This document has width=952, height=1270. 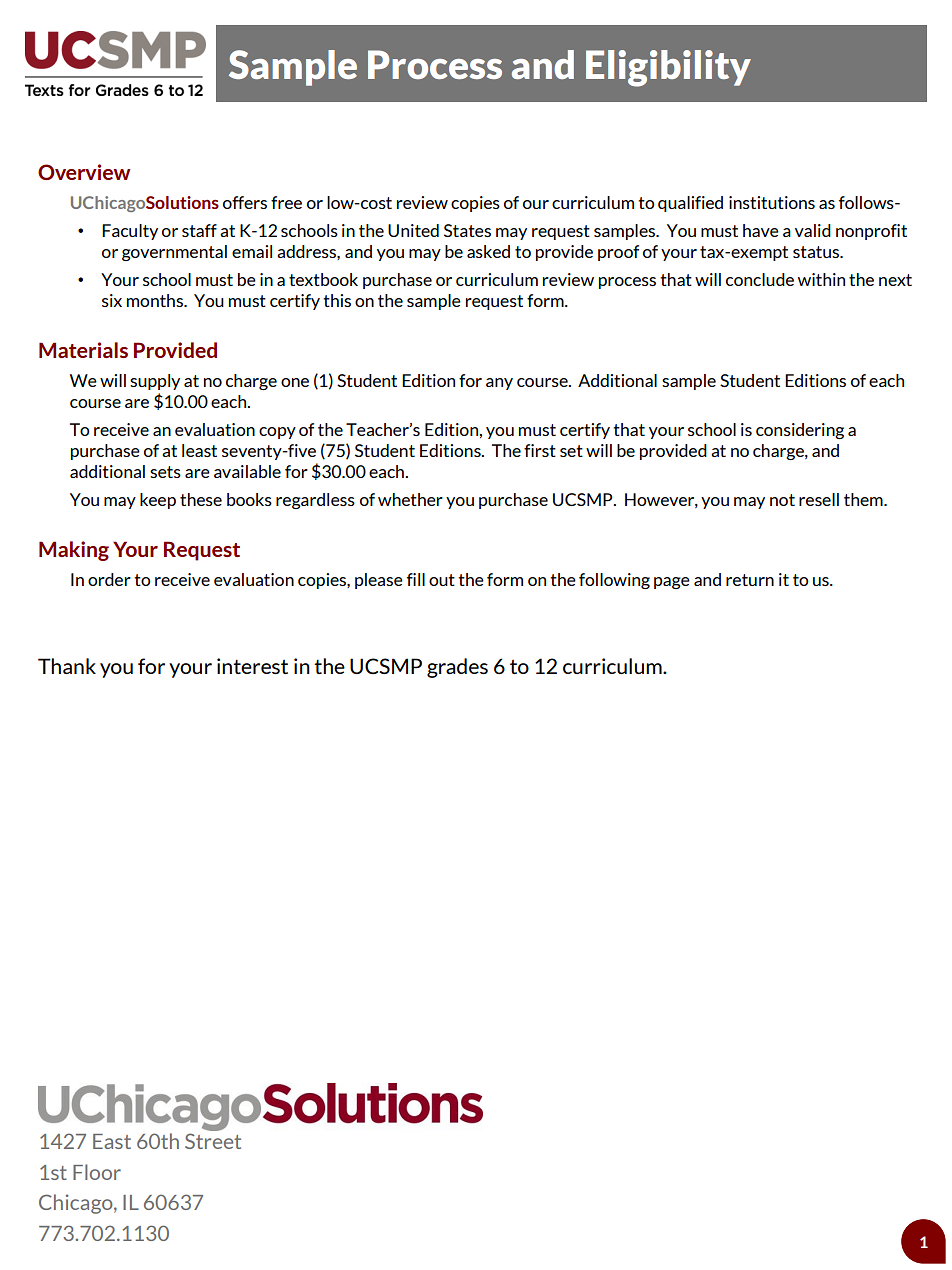 What do you see at coordinates (213, 1141) in the document?
I see `Street` at bounding box center [213, 1141].
